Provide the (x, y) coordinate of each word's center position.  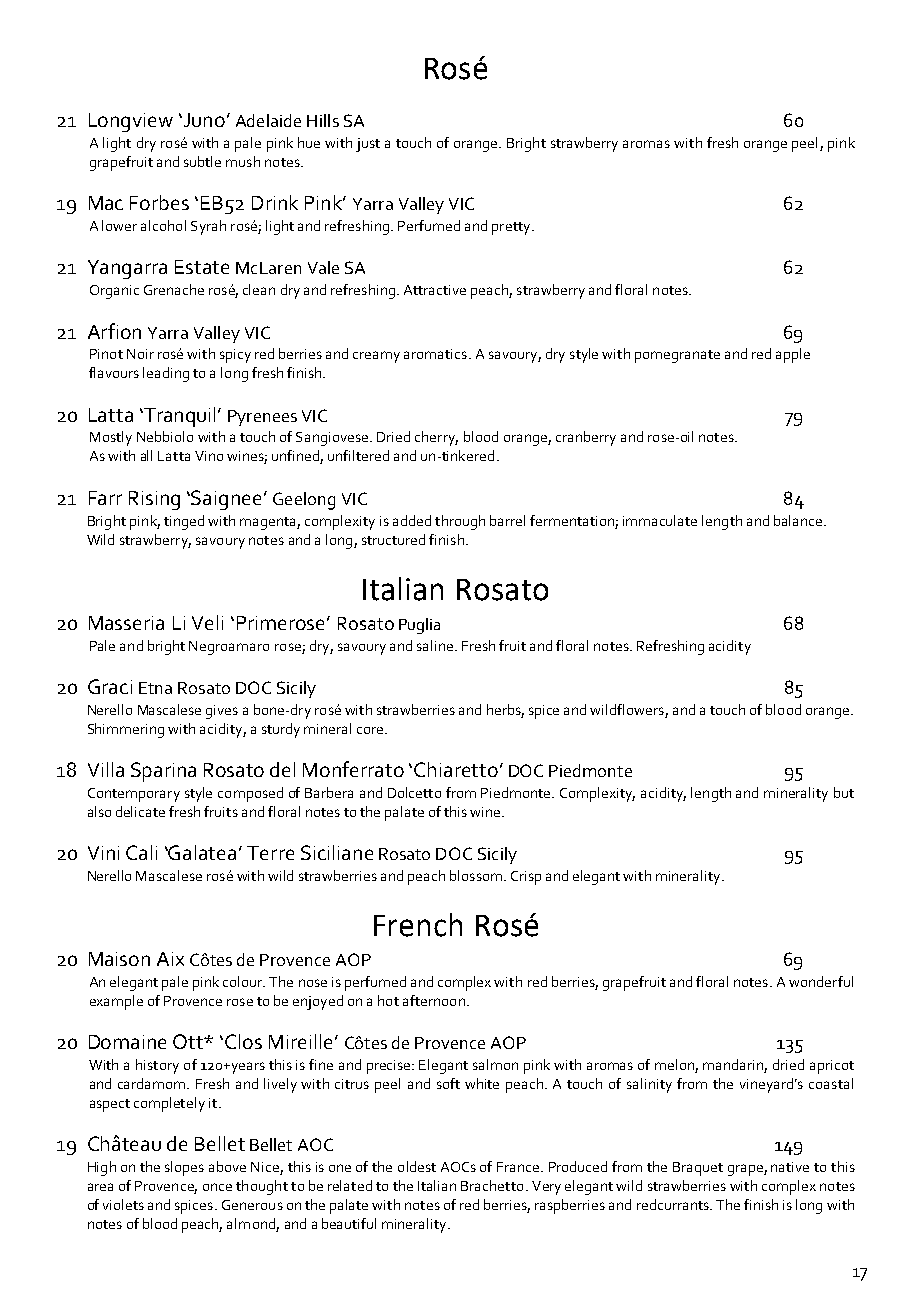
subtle (202, 161)
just (368, 145)
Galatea (201, 852)
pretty (512, 228)
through (460, 522)
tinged (184, 522)
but (844, 792)
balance (799, 520)
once (217, 1187)
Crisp (526, 878)
